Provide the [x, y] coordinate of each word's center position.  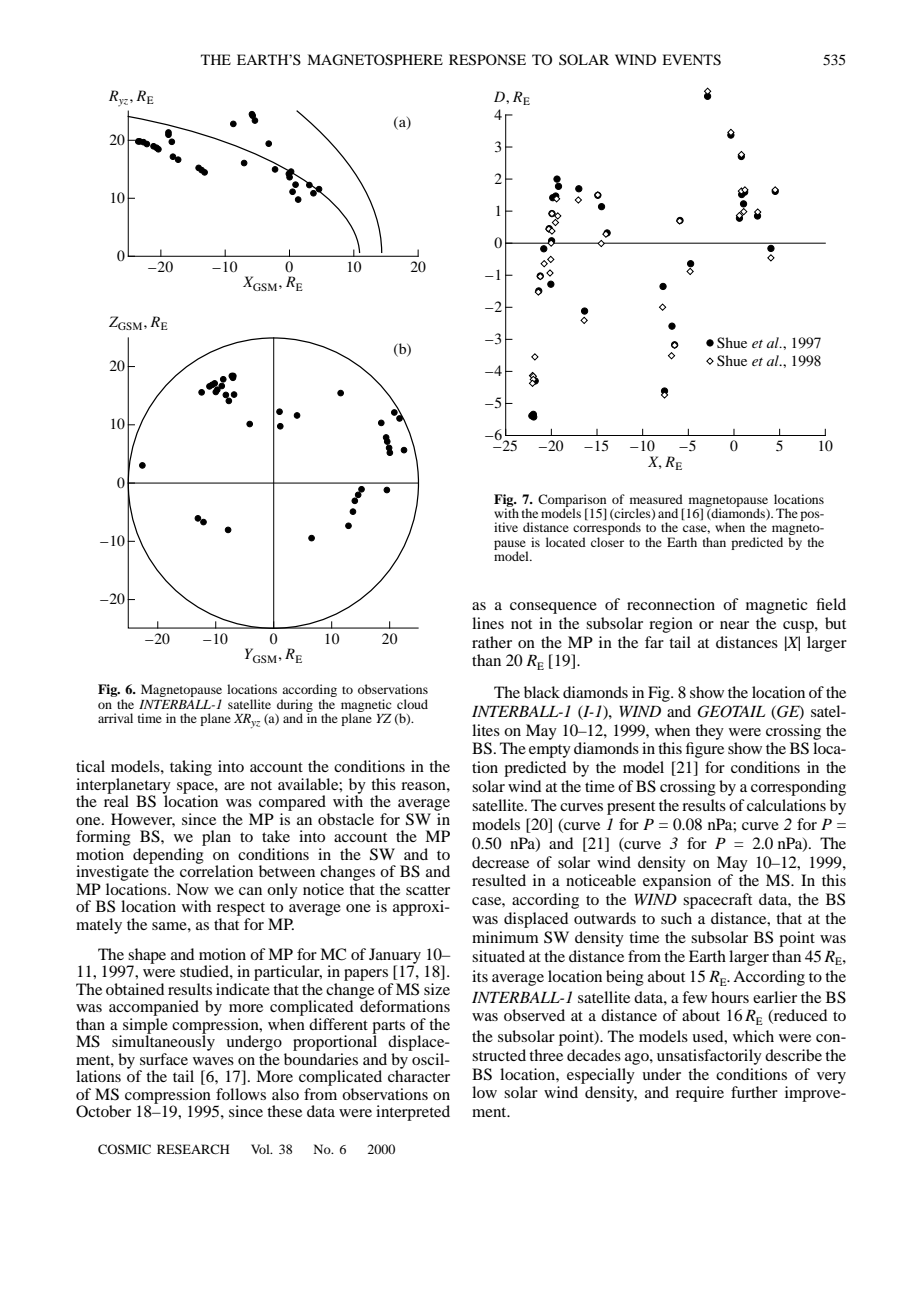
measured [656, 499]
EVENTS [691, 60]
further [754, 1092]
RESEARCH [193, 1149]
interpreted [413, 1113]
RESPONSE [487, 60]
